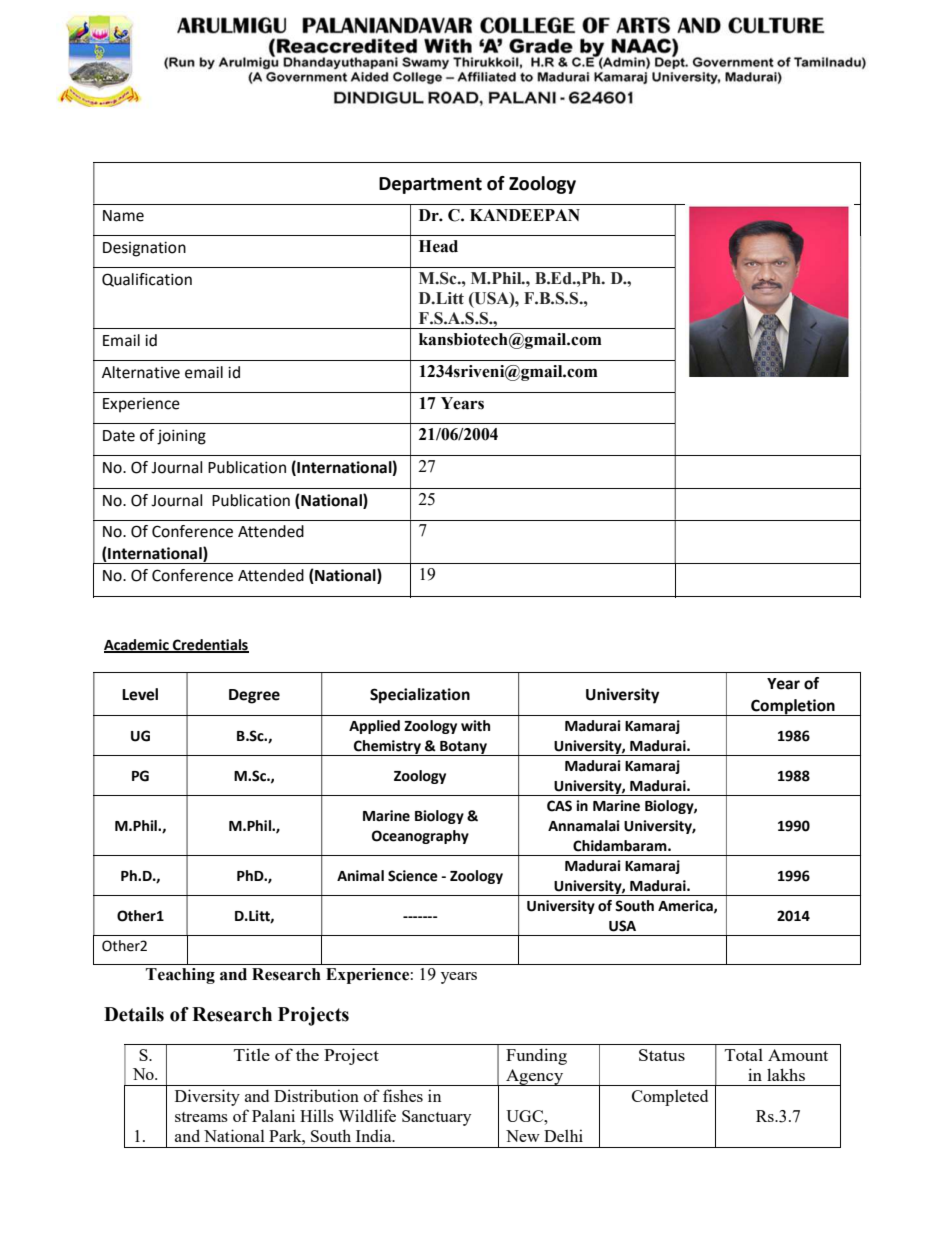  I want to click on Completion, so click(793, 707).
